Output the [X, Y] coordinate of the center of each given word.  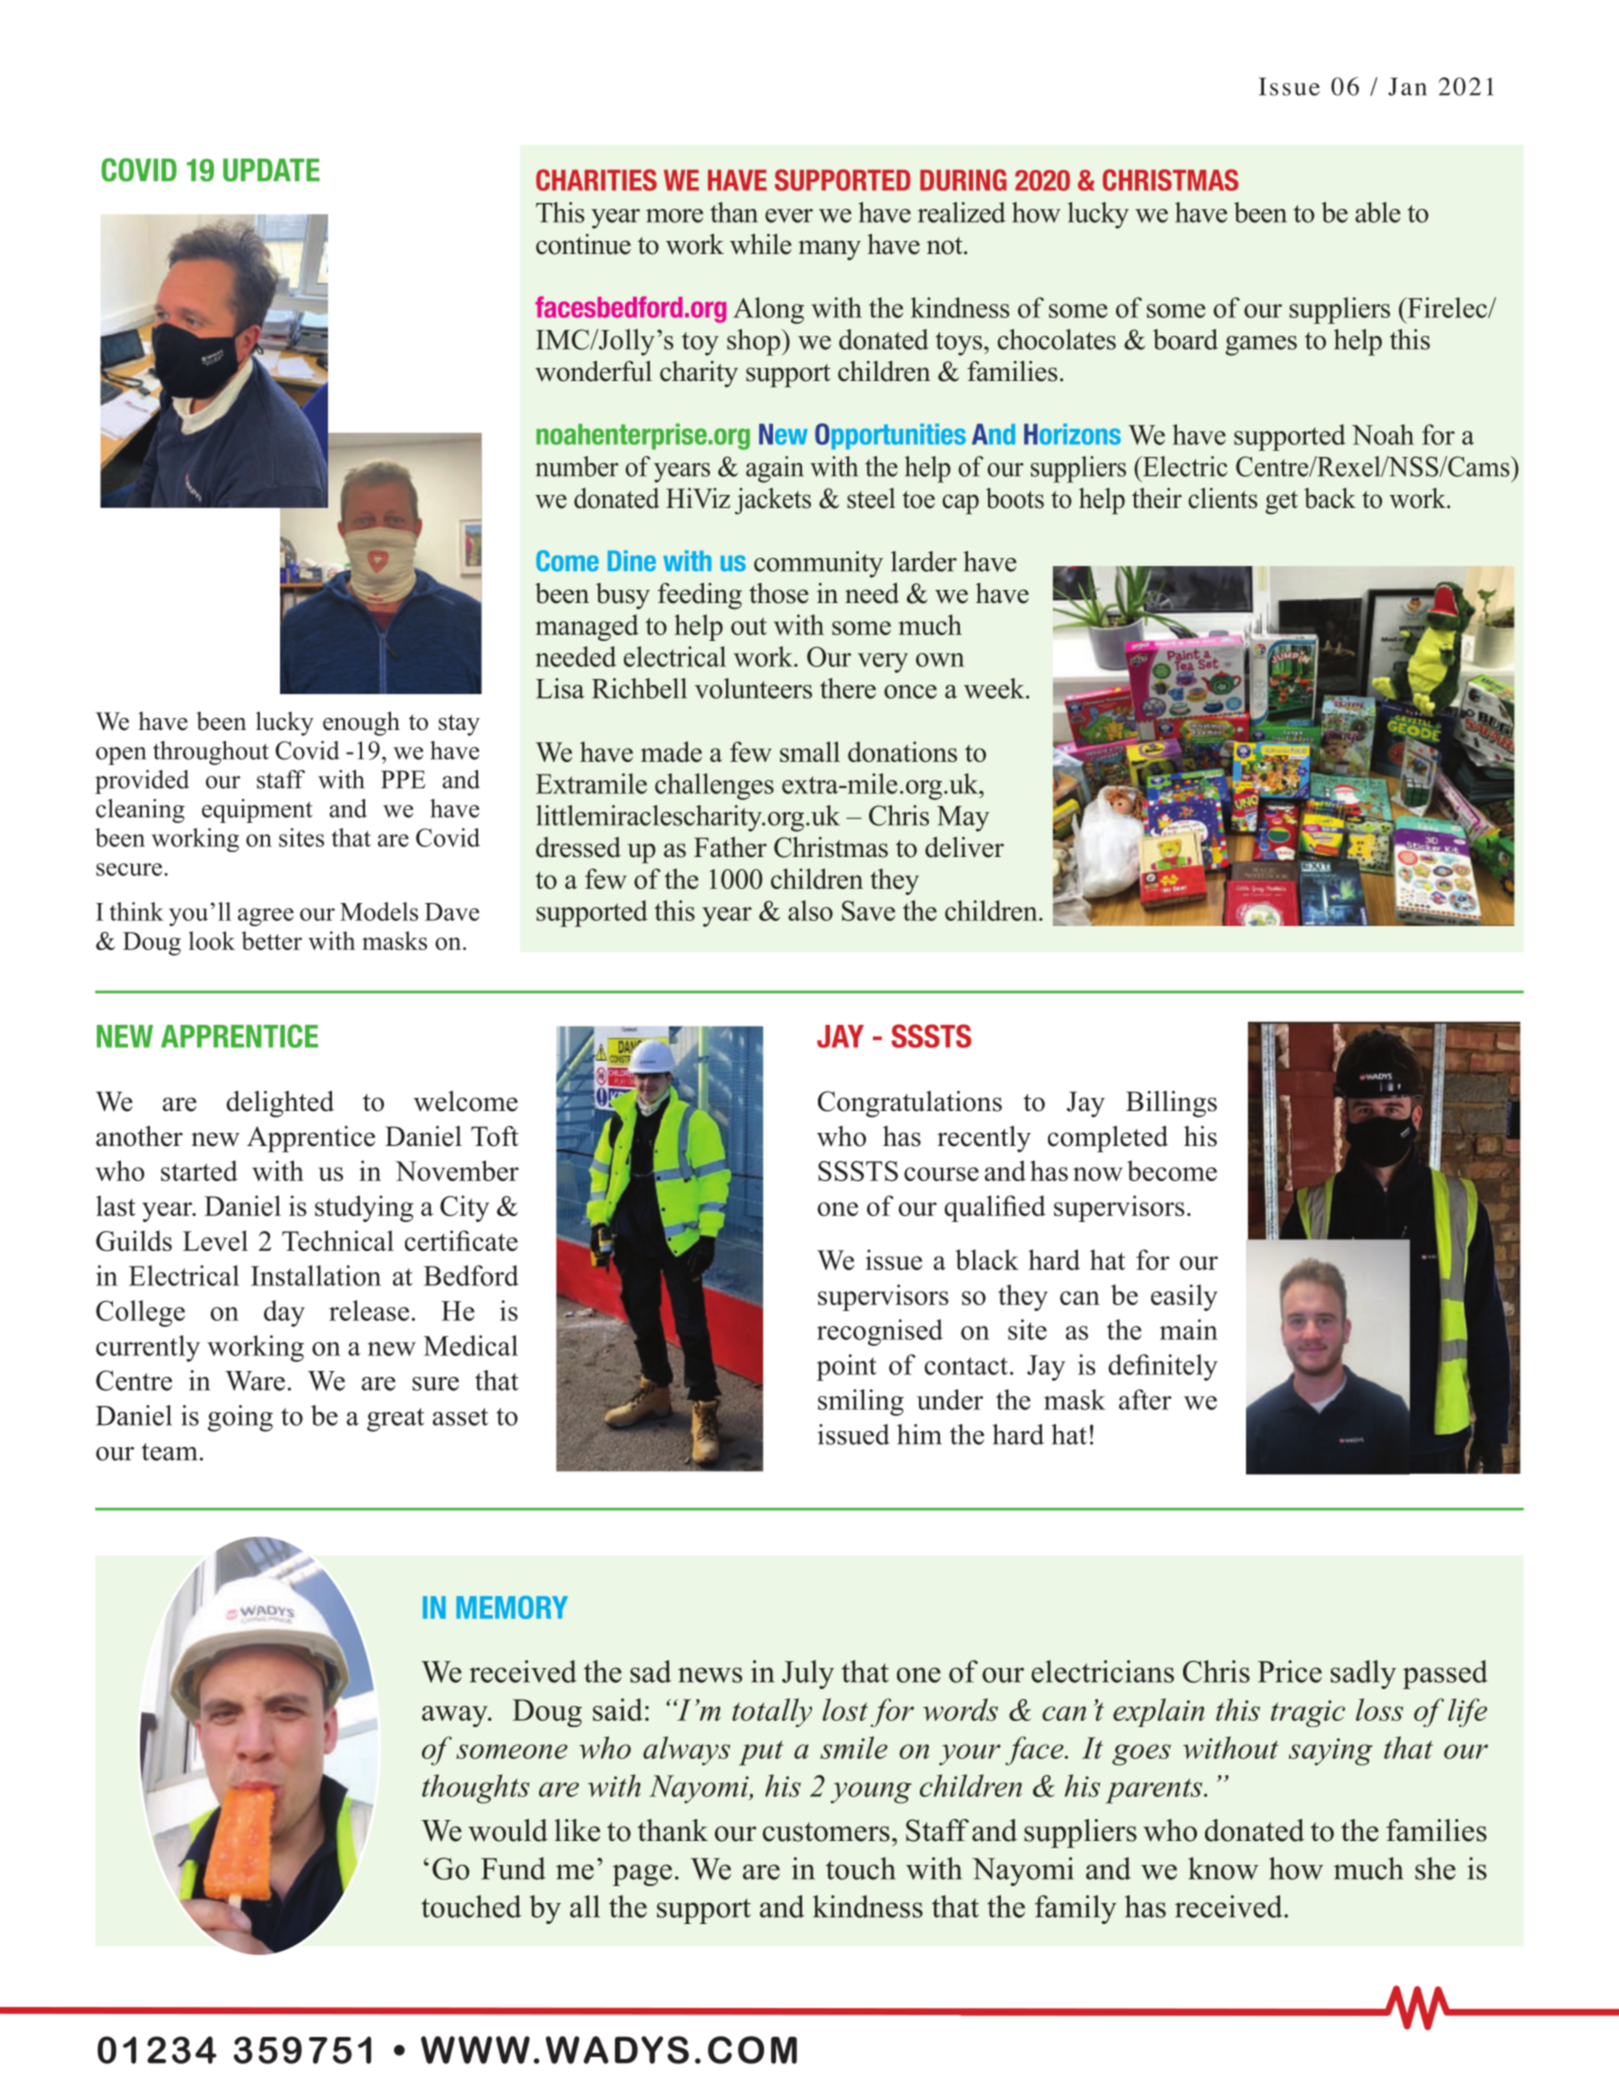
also [810, 910]
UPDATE [271, 170]
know [1223, 1868]
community [818, 564]
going [240, 1418]
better [272, 940]
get [1281, 503]
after [1145, 1399]
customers [826, 1832]
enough [361, 723]
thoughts [476, 1789]
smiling [861, 1402]
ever [789, 216]
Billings [1171, 1104]
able [1378, 212]
